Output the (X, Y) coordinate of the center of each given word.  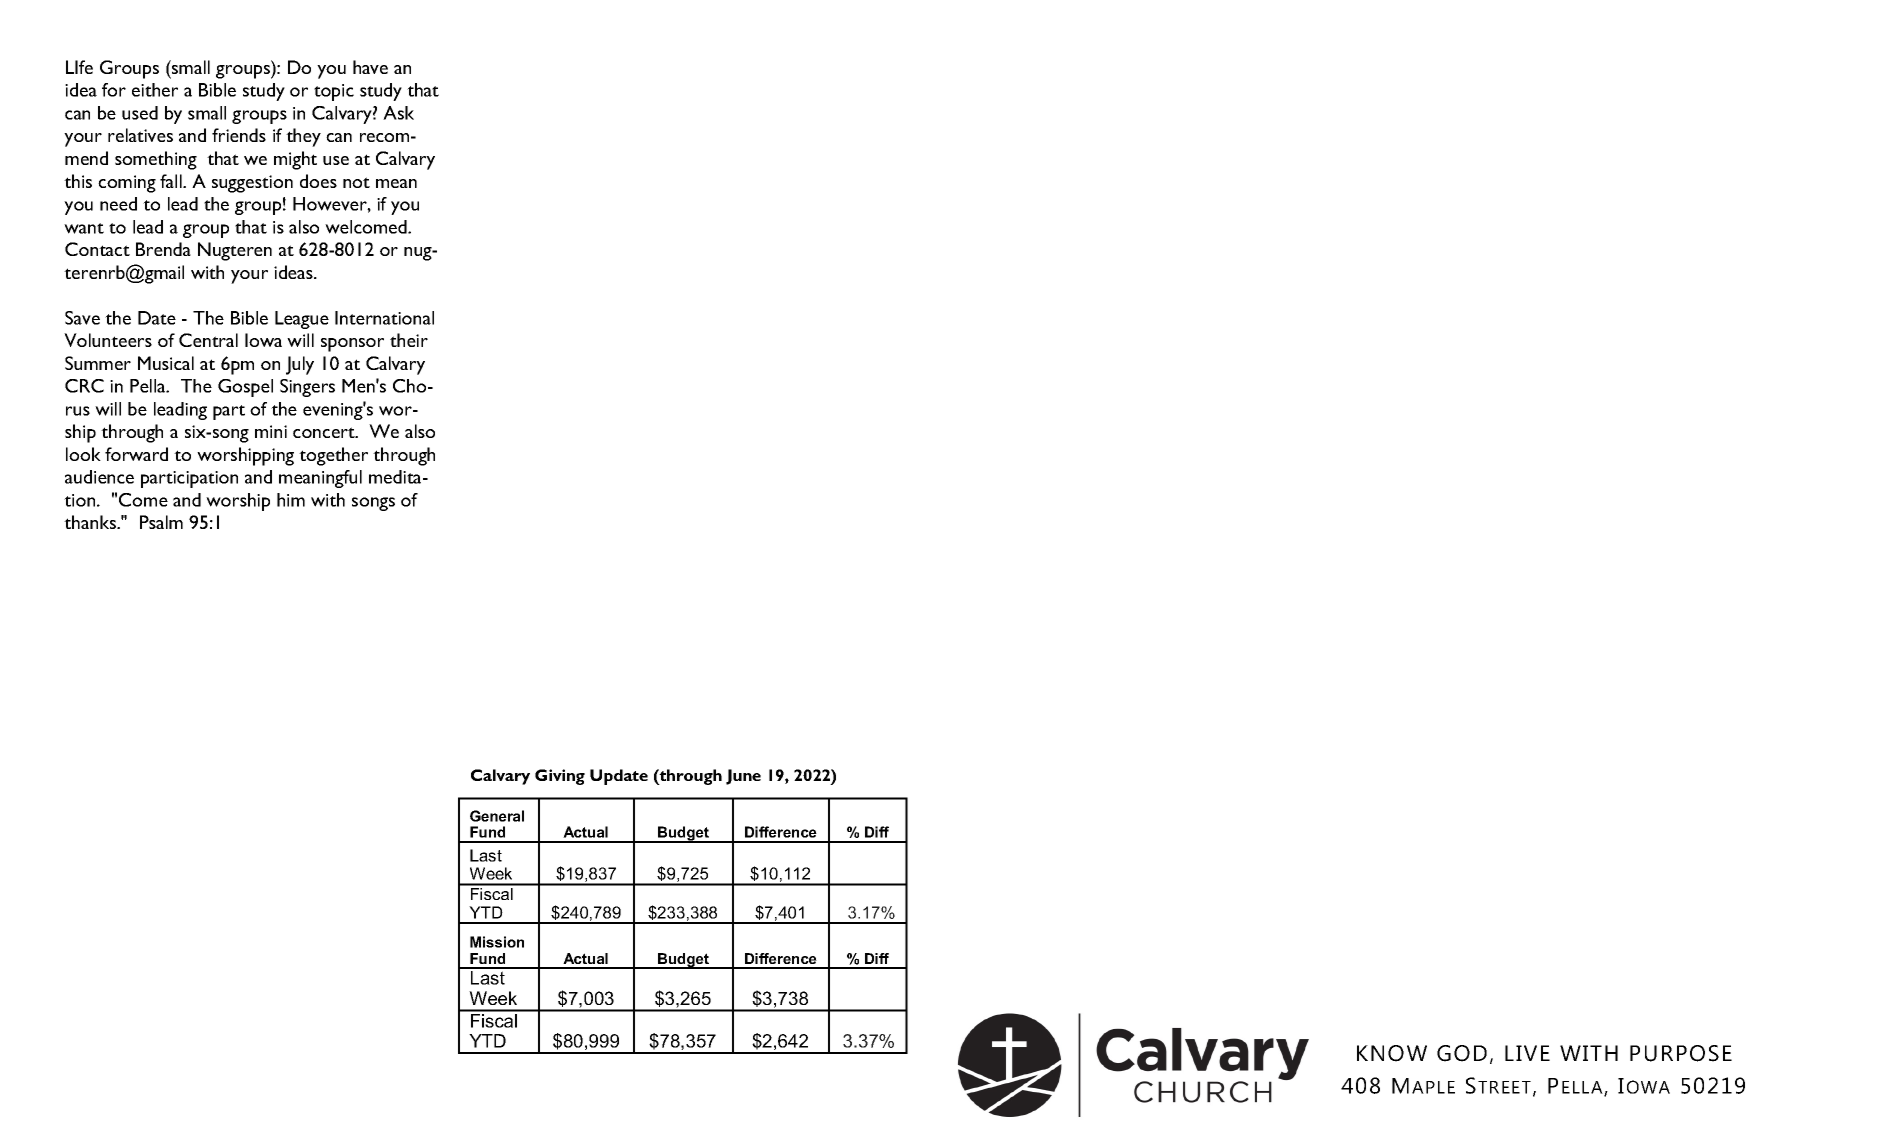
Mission (497, 942)
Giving (560, 777)
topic (334, 92)
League (302, 320)
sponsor (352, 345)
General (497, 816)
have (370, 67)
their (409, 340)
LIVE (1527, 1053)
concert (325, 432)
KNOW (1392, 1053)
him (291, 500)
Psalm (161, 522)
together (333, 456)
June (743, 777)
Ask (398, 113)
